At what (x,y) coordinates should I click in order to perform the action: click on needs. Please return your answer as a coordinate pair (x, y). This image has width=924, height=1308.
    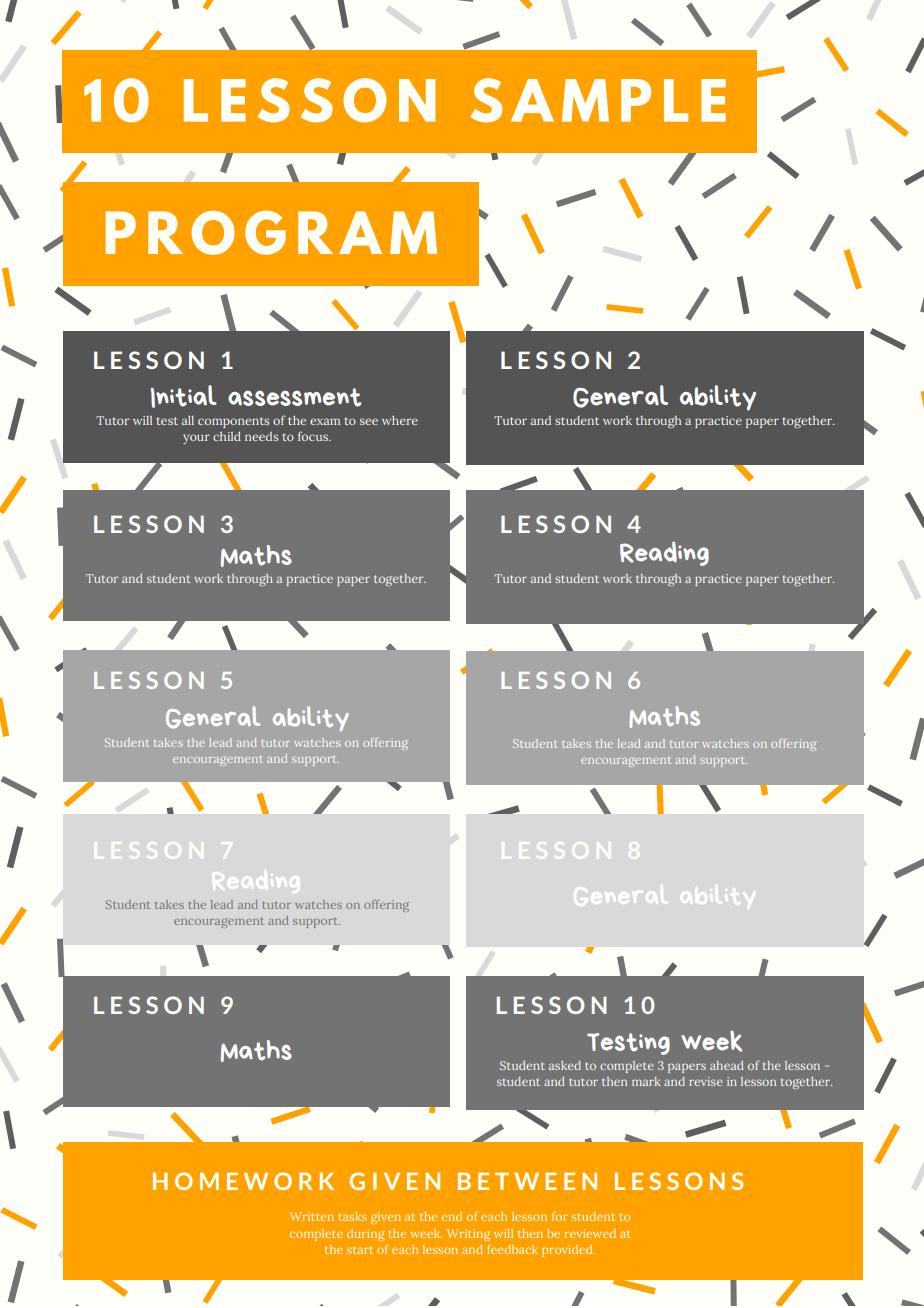
    Looking at the image, I should click on (261, 436).
